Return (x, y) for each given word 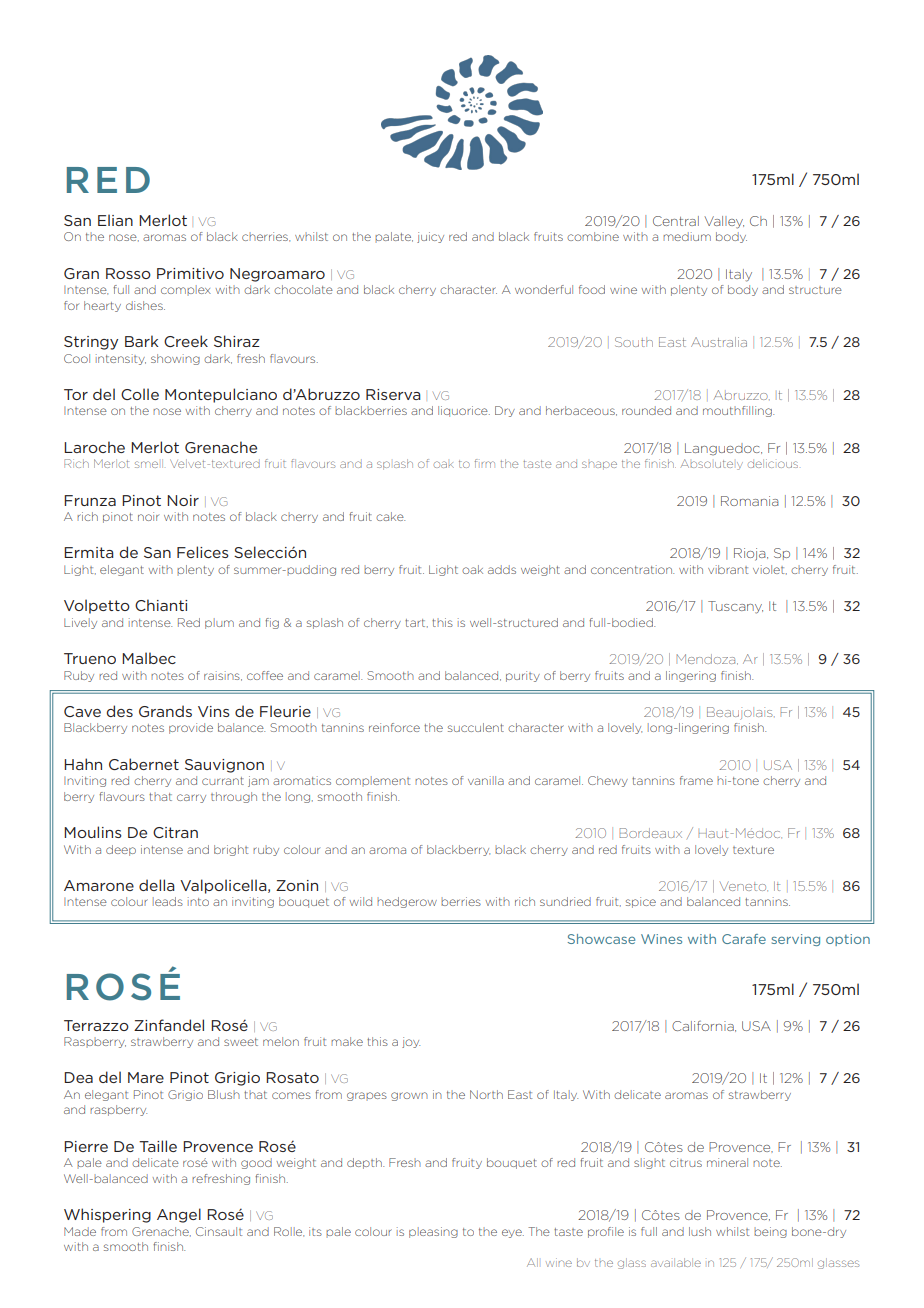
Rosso (128, 273)
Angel (179, 1215)
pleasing (433, 1232)
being (770, 1232)
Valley (724, 222)
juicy (430, 237)
